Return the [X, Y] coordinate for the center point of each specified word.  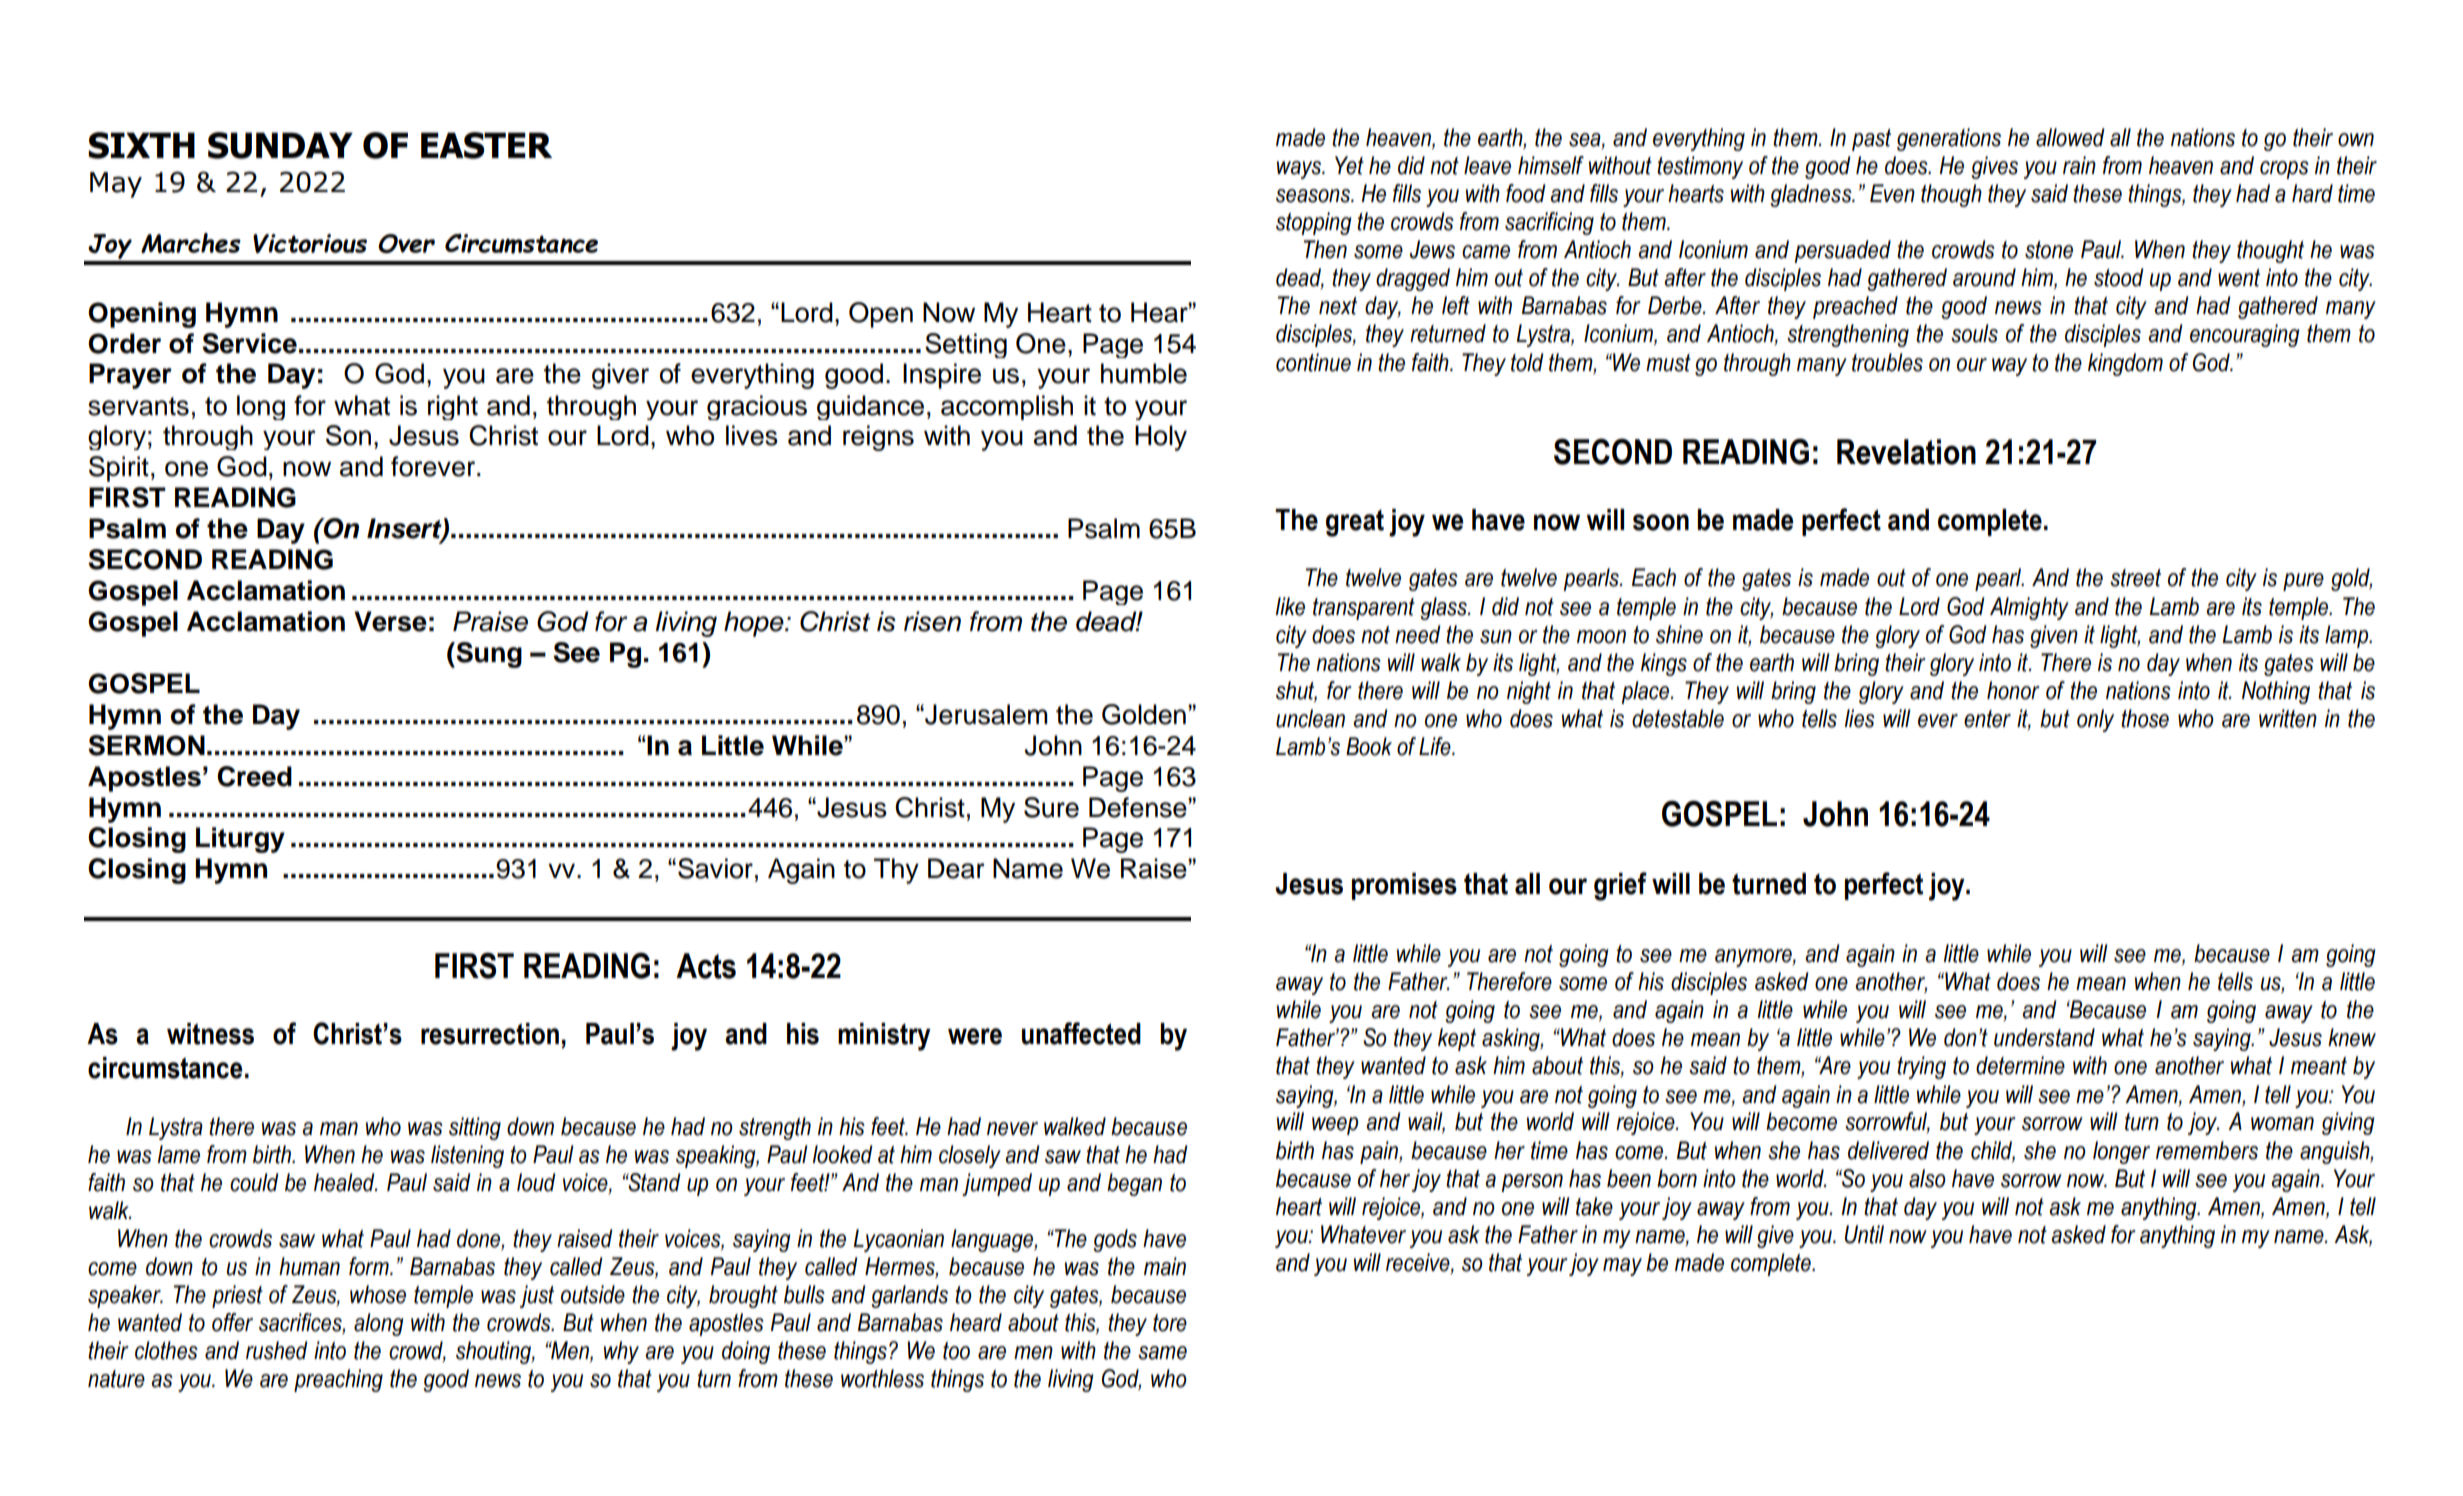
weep [1335, 1126]
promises [1404, 886]
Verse [390, 621]
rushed [277, 1350]
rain [2079, 165]
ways [1300, 170]
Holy [1161, 438]
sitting [475, 1128]
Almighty [2029, 608]
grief [1620, 886]
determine [2020, 1065]
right [453, 407]
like [1290, 606]
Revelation [1906, 452]
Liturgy [240, 840]
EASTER [486, 145]
